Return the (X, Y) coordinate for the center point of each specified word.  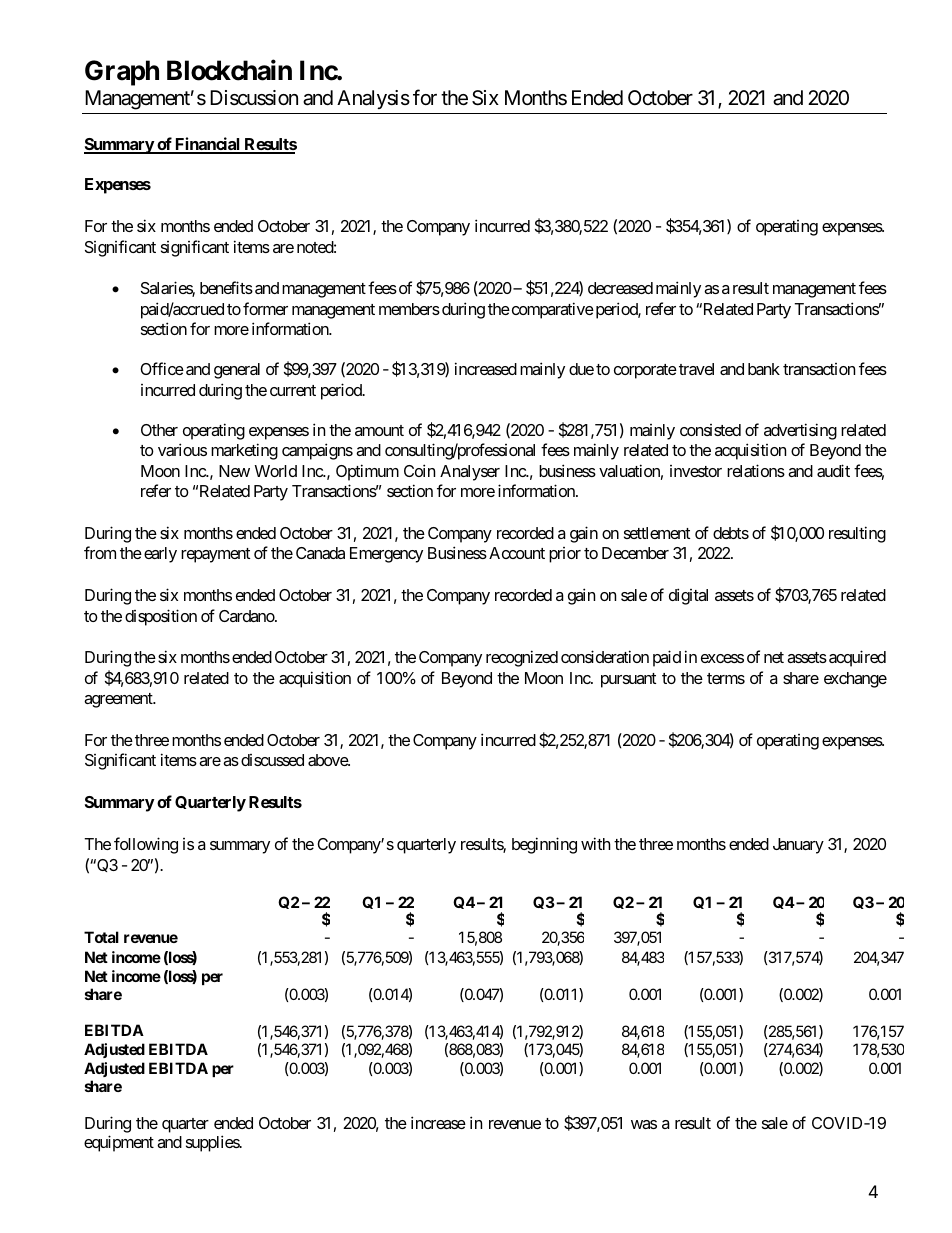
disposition (161, 617)
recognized (522, 658)
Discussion (254, 98)
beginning (544, 845)
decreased (620, 288)
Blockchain (229, 70)
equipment (119, 1143)
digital (688, 596)
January (798, 846)
